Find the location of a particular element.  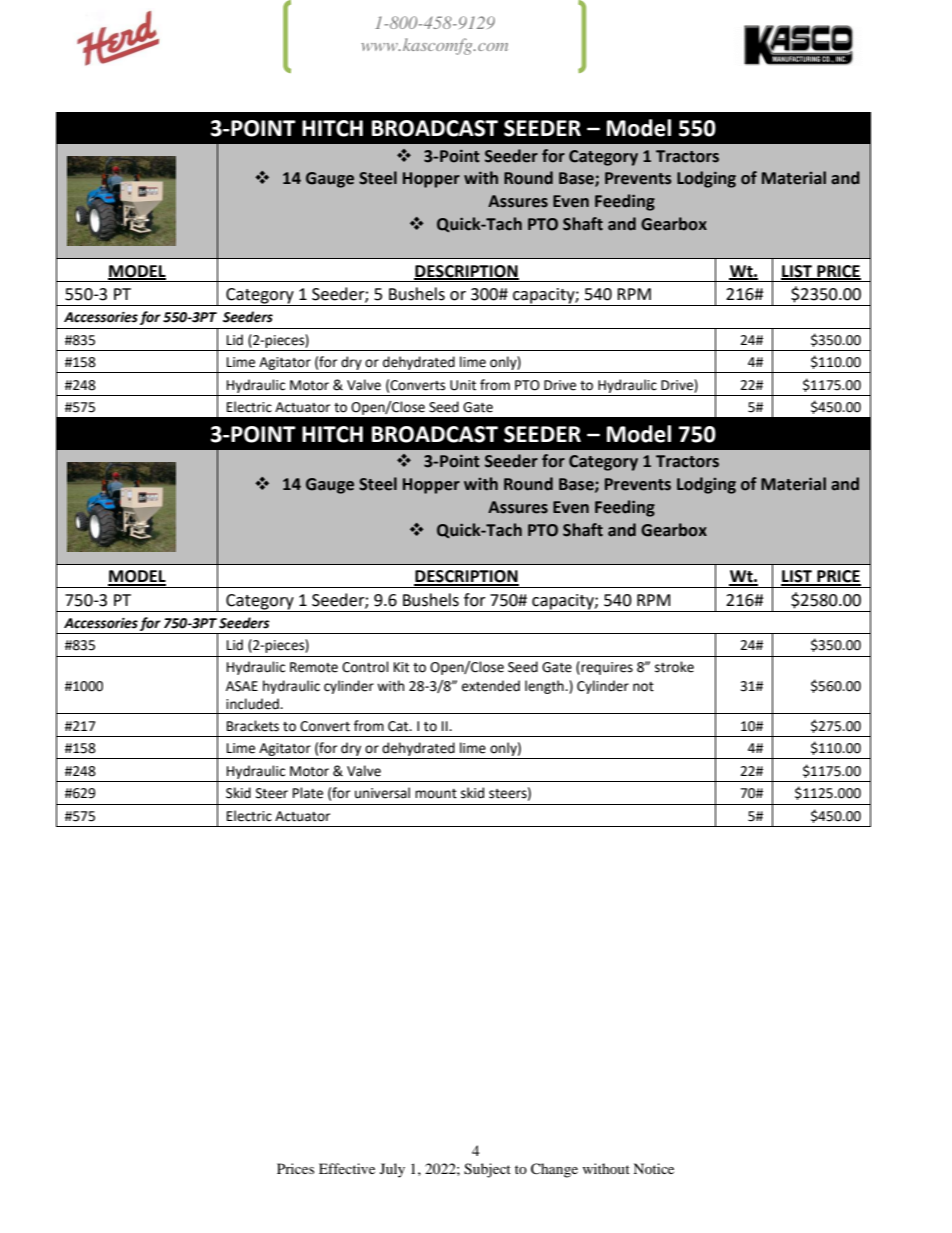

Unit is located at coordinates (463, 385).
